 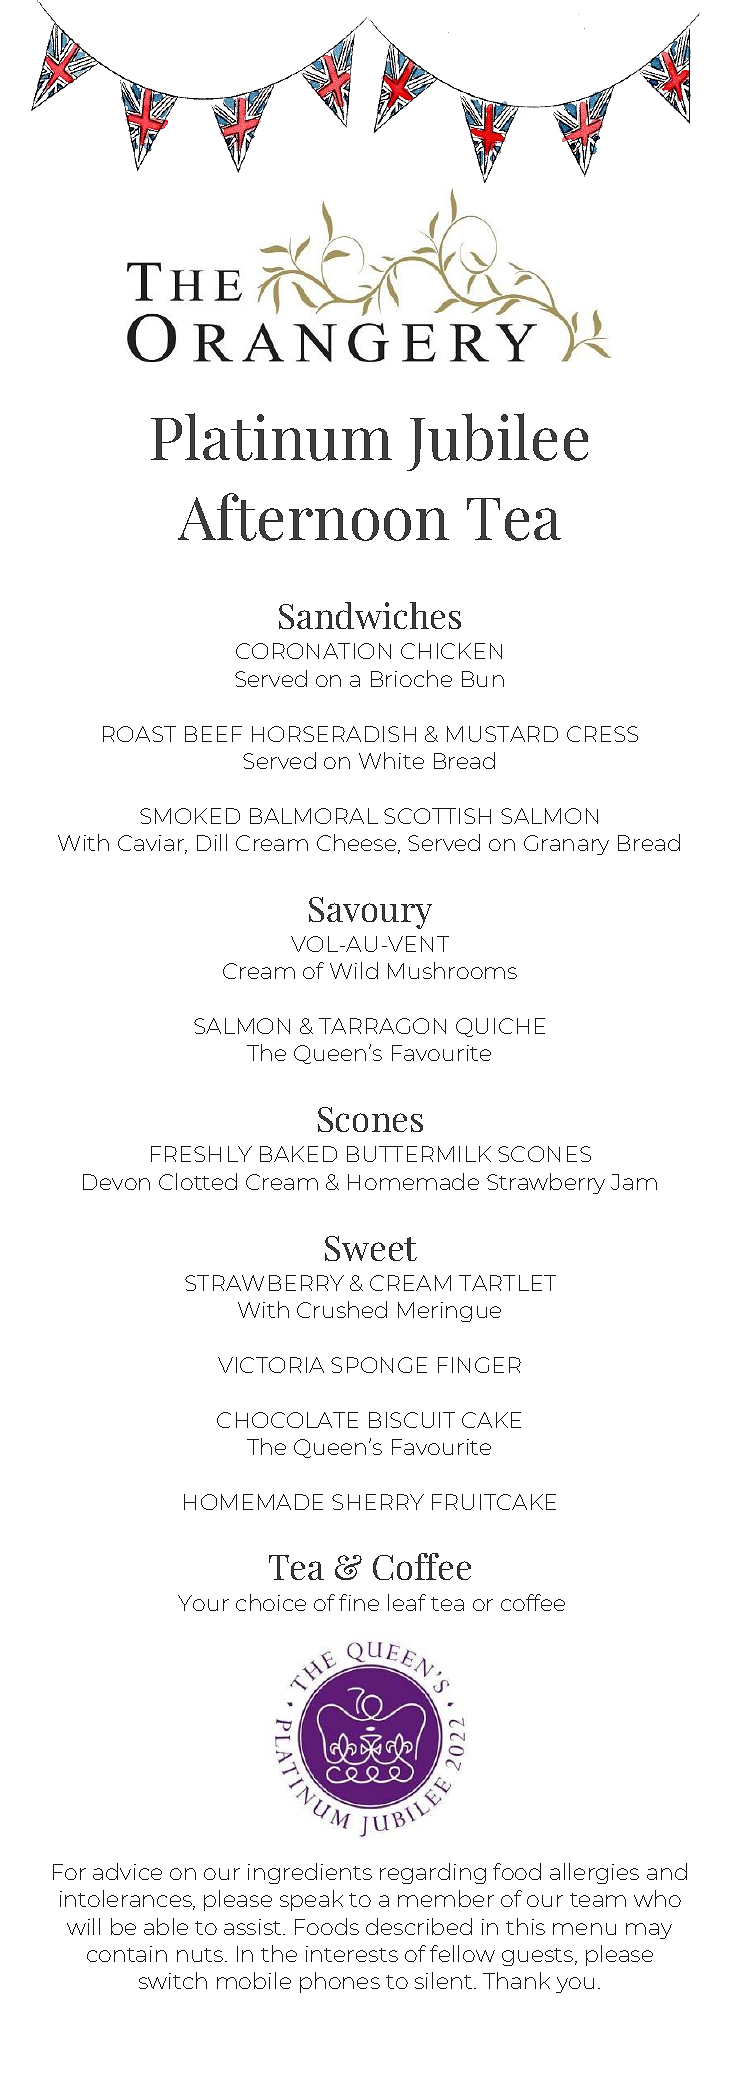 I want to click on Afternoon, so click(x=313, y=517).
